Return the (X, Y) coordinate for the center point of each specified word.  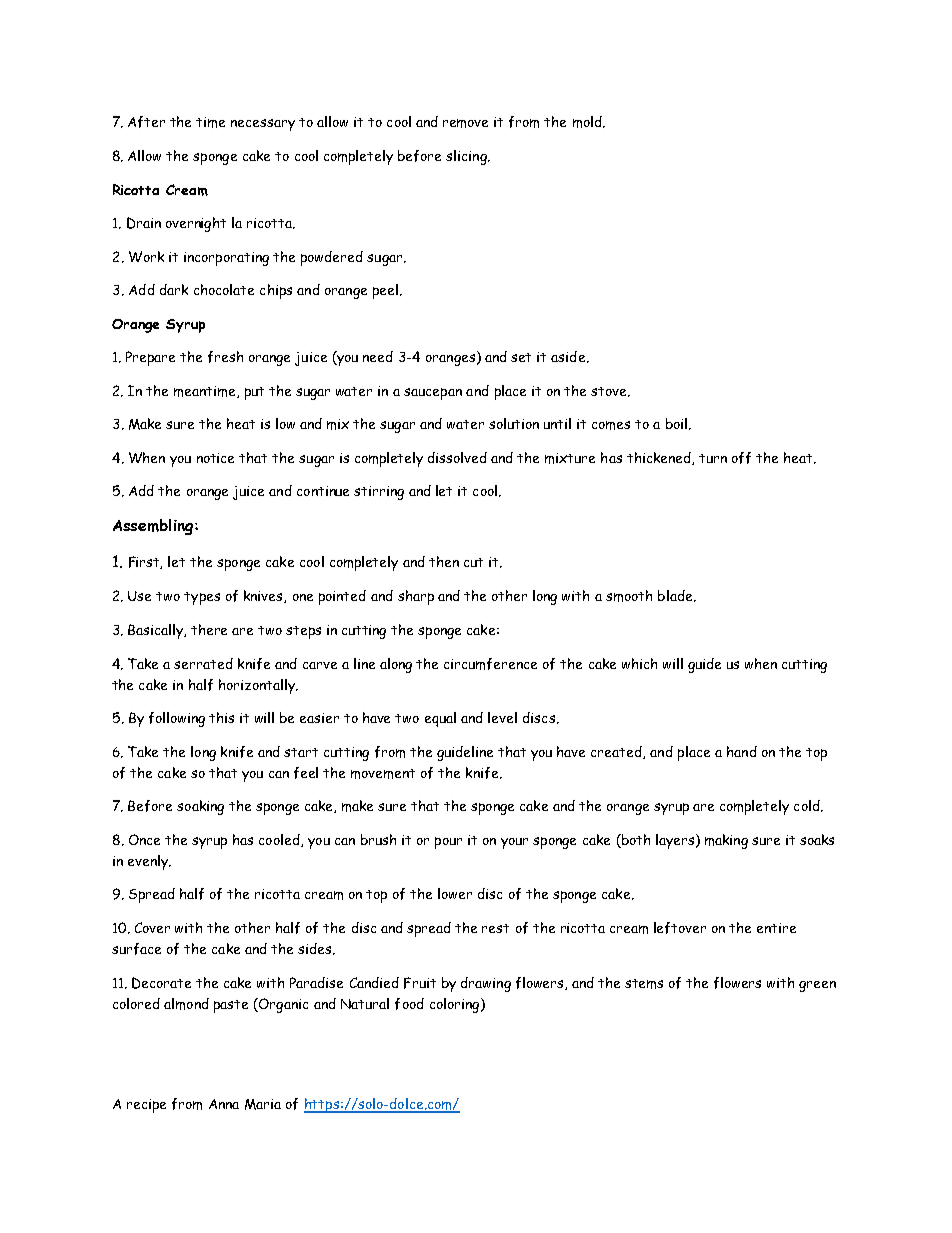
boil (678, 424)
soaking (200, 807)
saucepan (433, 394)
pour (448, 843)
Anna (224, 1104)
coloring (456, 1005)
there (209, 629)
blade (676, 596)
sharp (416, 597)
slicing (467, 157)
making (726, 841)
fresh (225, 357)
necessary (263, 125)
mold (588, 122)
